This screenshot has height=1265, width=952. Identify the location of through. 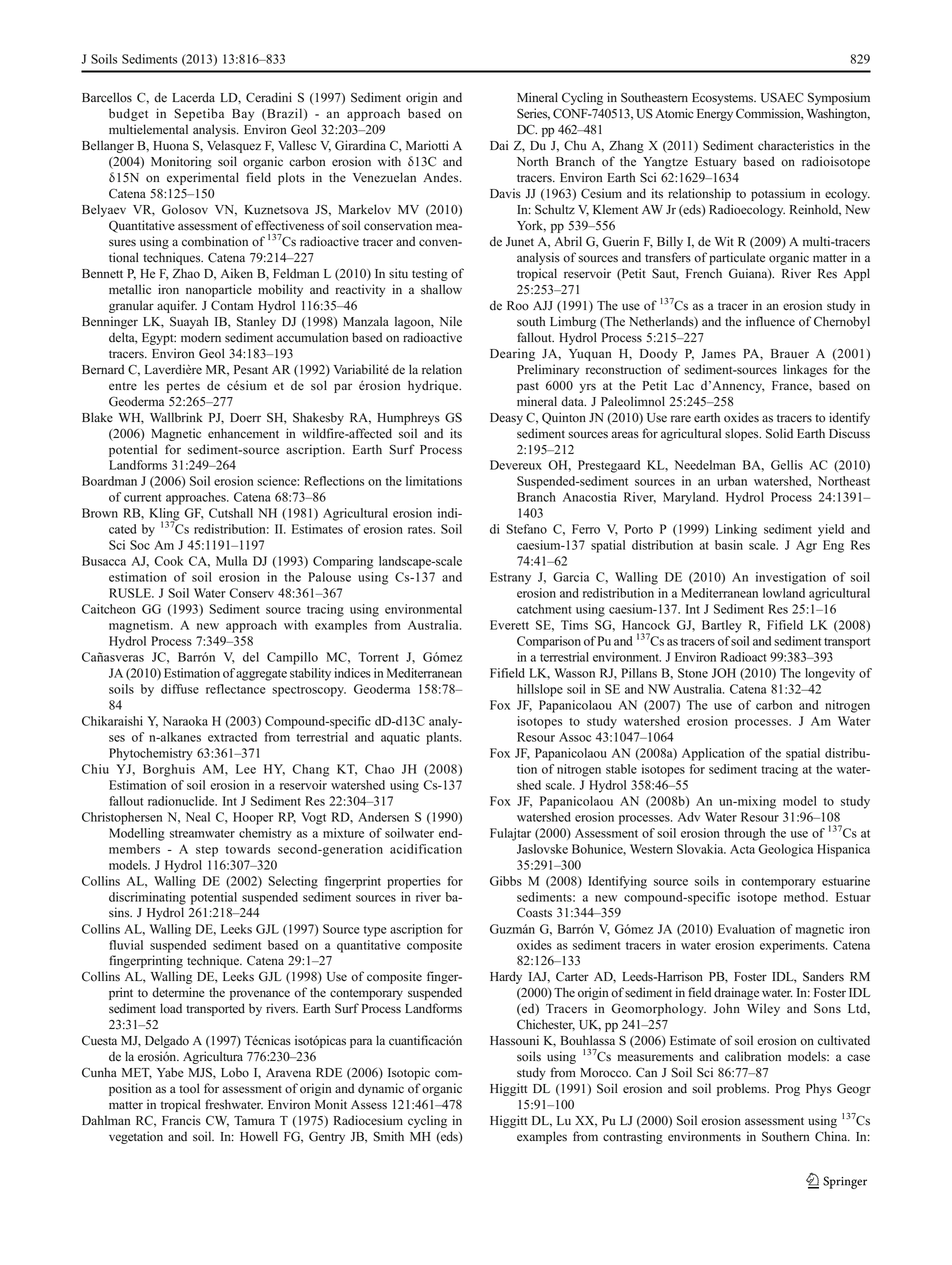
(744, 834).
